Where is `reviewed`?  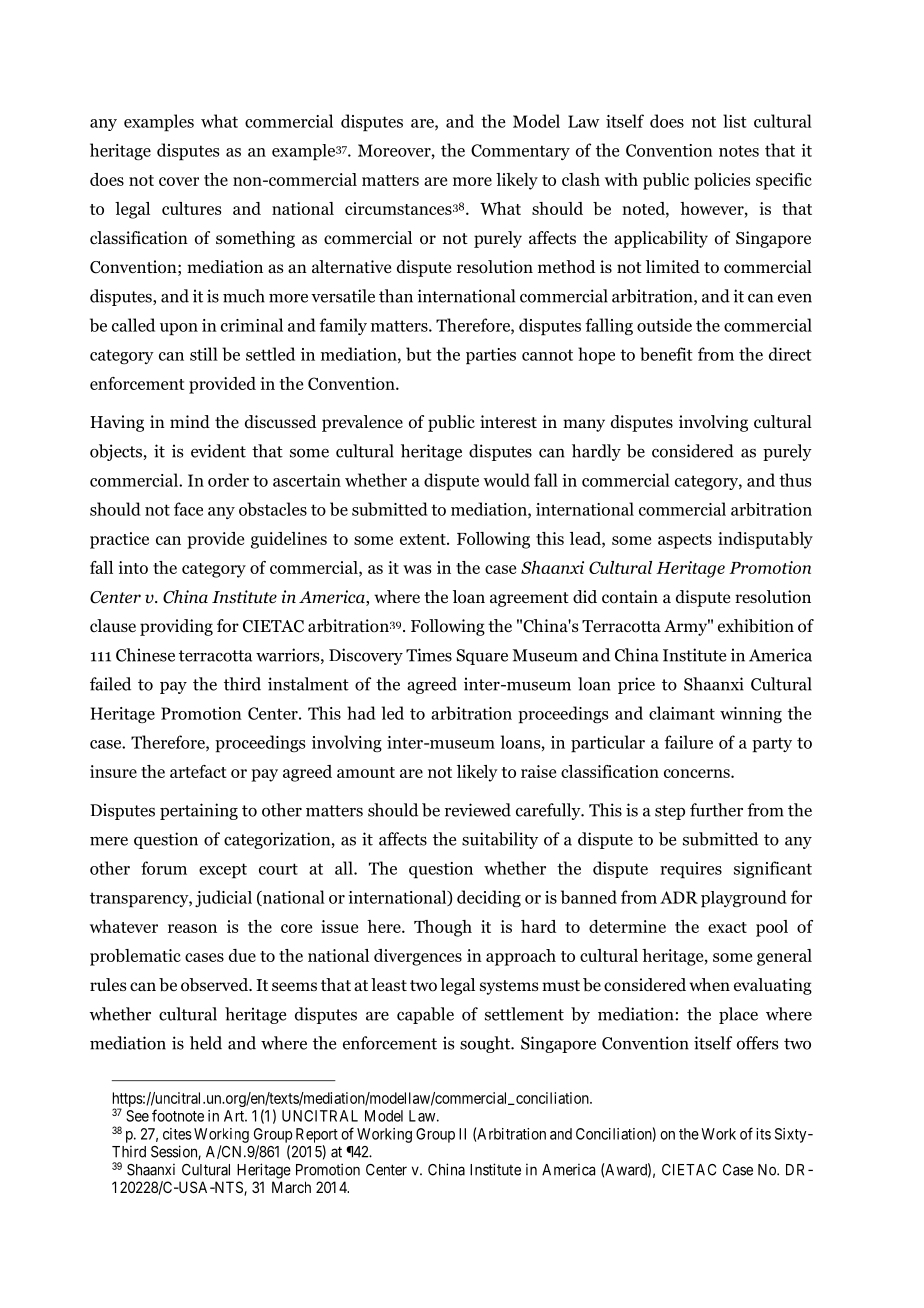 reviewed is located at coordinates (478, 810).
